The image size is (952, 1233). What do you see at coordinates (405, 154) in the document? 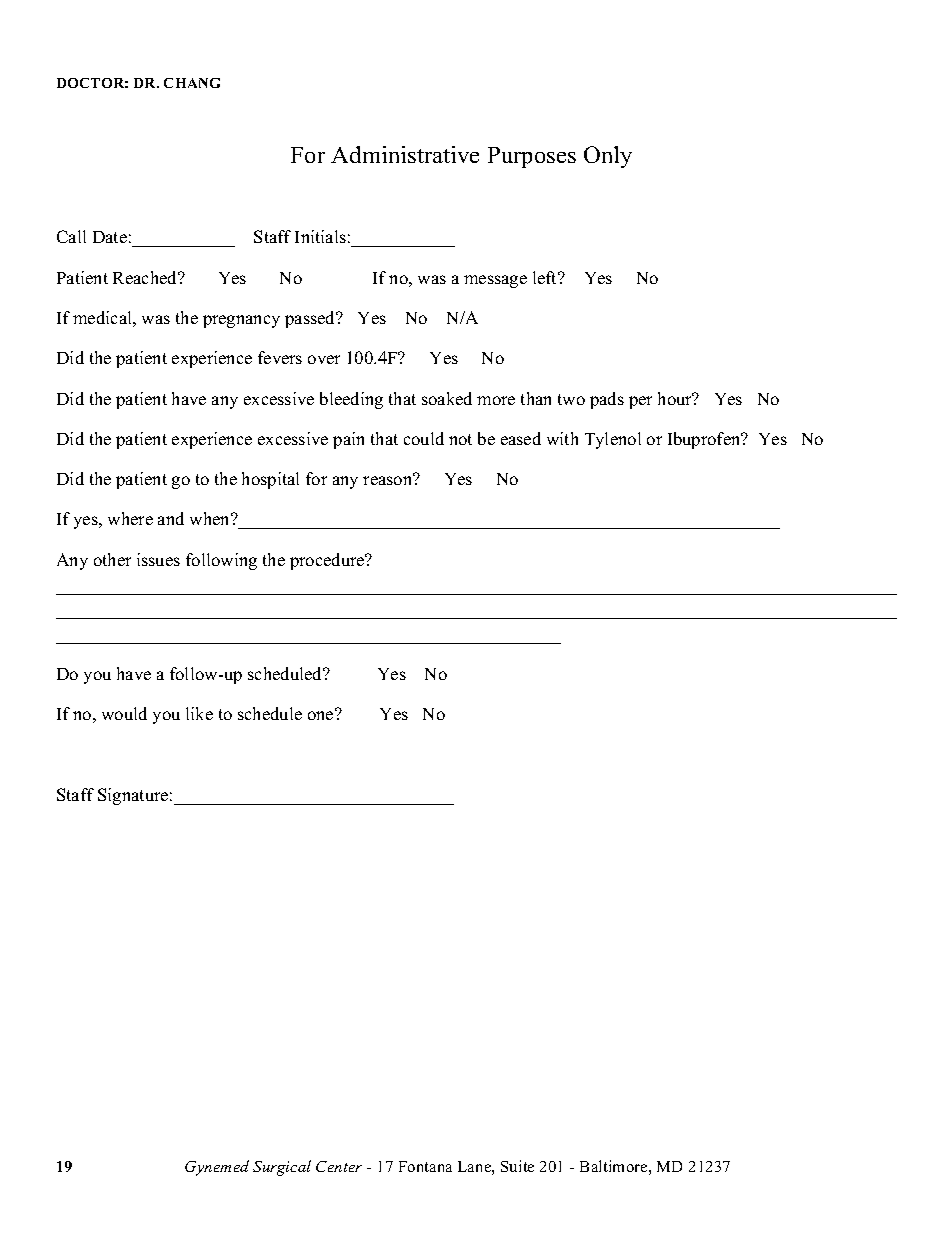
I see `Administrative` at bounding box center [405, 154].
